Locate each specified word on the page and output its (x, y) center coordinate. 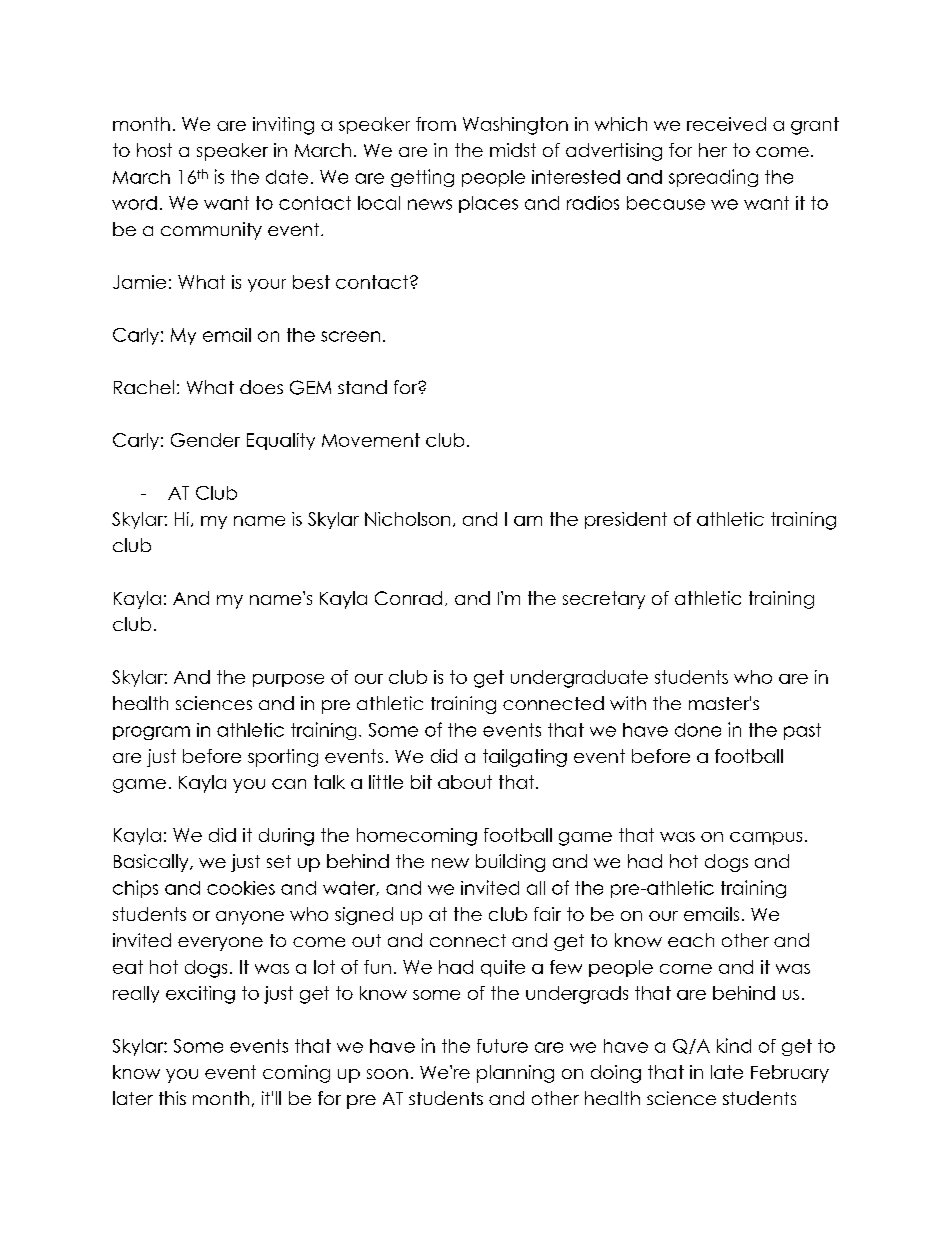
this (172, 1098)
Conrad (408, 598)
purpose (288, 680)
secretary (604, 600)
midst (513, 150)
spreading (713, 178)
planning (515, 1074)
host (154, 150)
